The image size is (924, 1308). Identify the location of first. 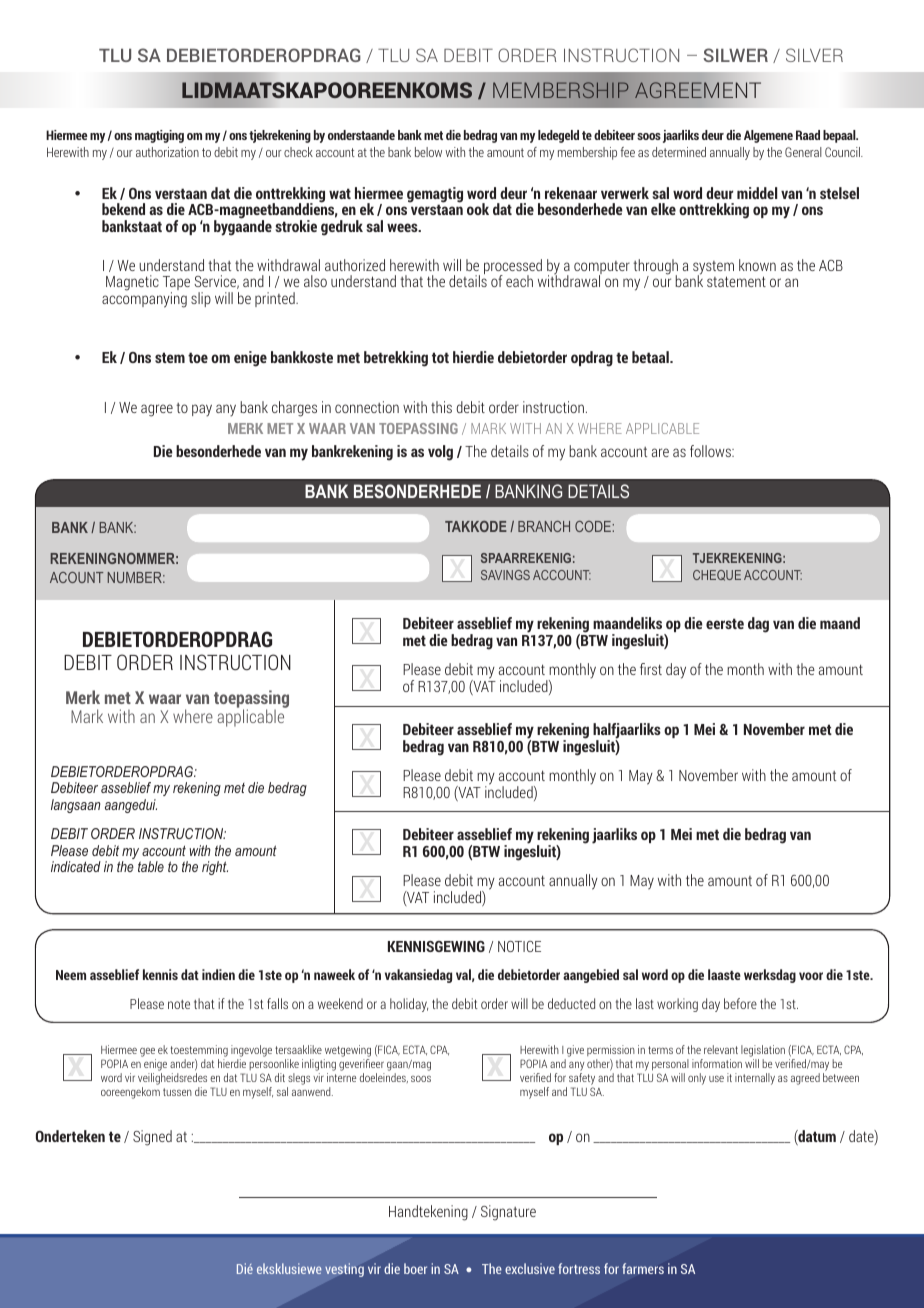
(651, 669).
